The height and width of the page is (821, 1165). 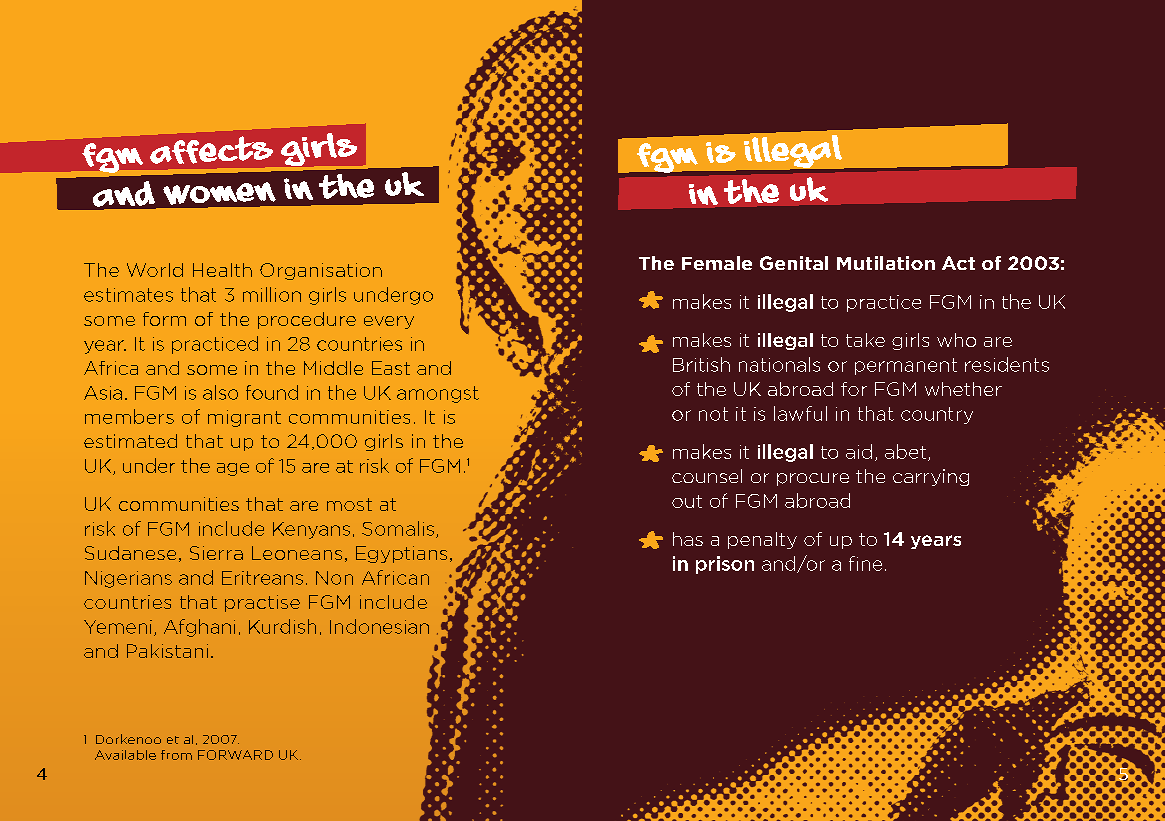 What do you see at coordinates (931, 477) in the page?
I see `carrying` at bounding box center [931, 477].
